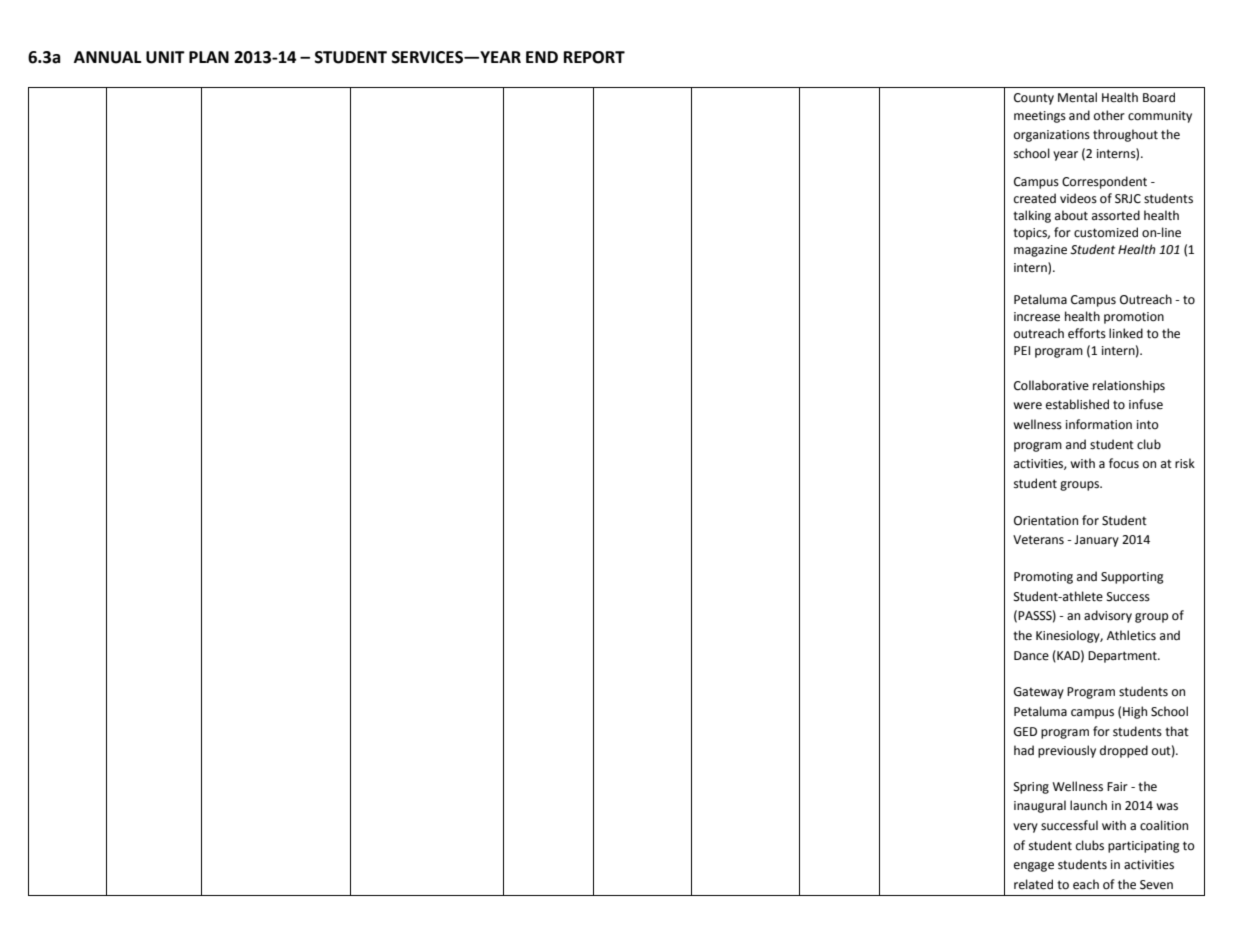 This document has height=952, width=1233. I want to click on Department, so click(1123, 657).
